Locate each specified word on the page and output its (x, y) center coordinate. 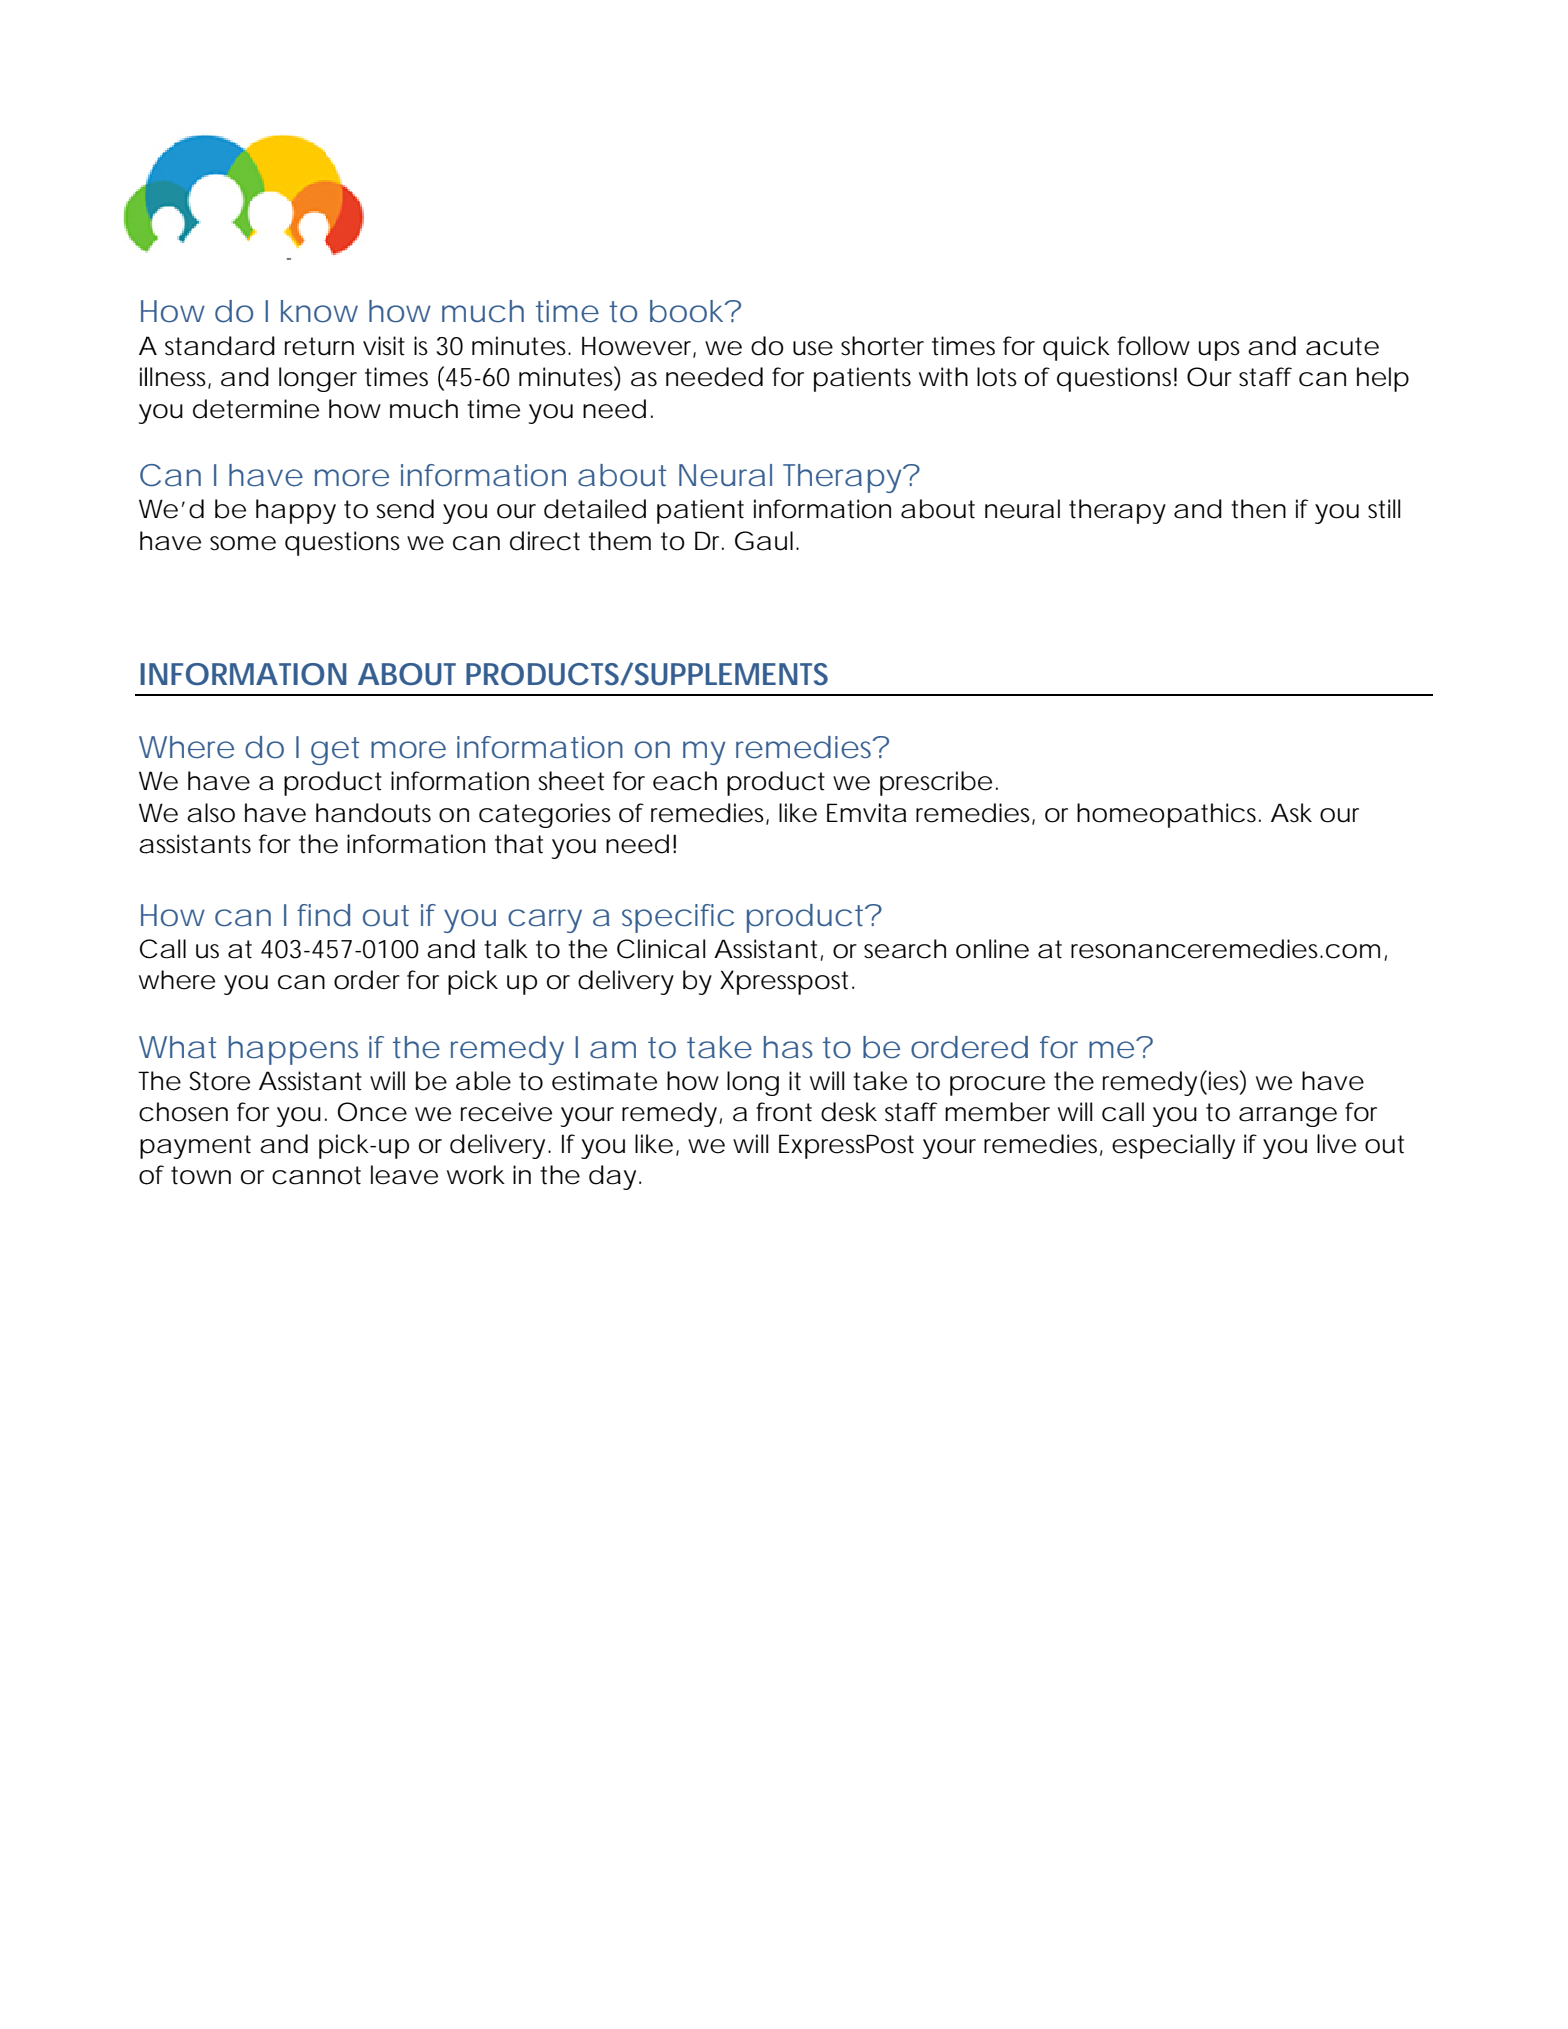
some (243, 543)
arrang (1279, 1117)
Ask (1291, 813)
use (813, 348)
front (784, 1112)
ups (1219, 351)
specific (678, 918)
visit (384, 346)
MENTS (781, 674)
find (323, 915)
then (1258, 509)
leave (404, 1175)
